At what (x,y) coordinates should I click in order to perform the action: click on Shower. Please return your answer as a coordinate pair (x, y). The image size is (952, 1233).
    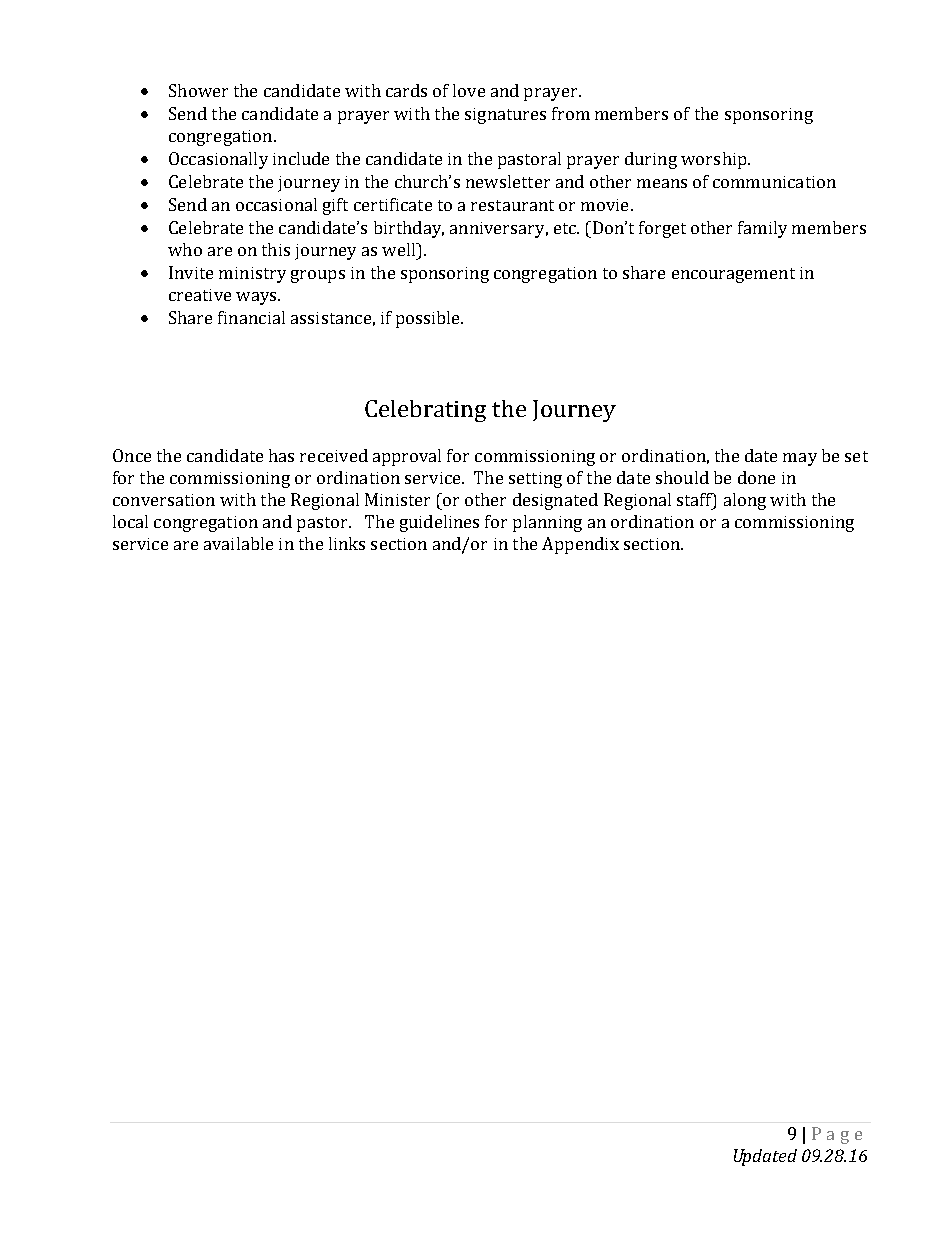
    Looking at the image, I should click on (198, 90).
